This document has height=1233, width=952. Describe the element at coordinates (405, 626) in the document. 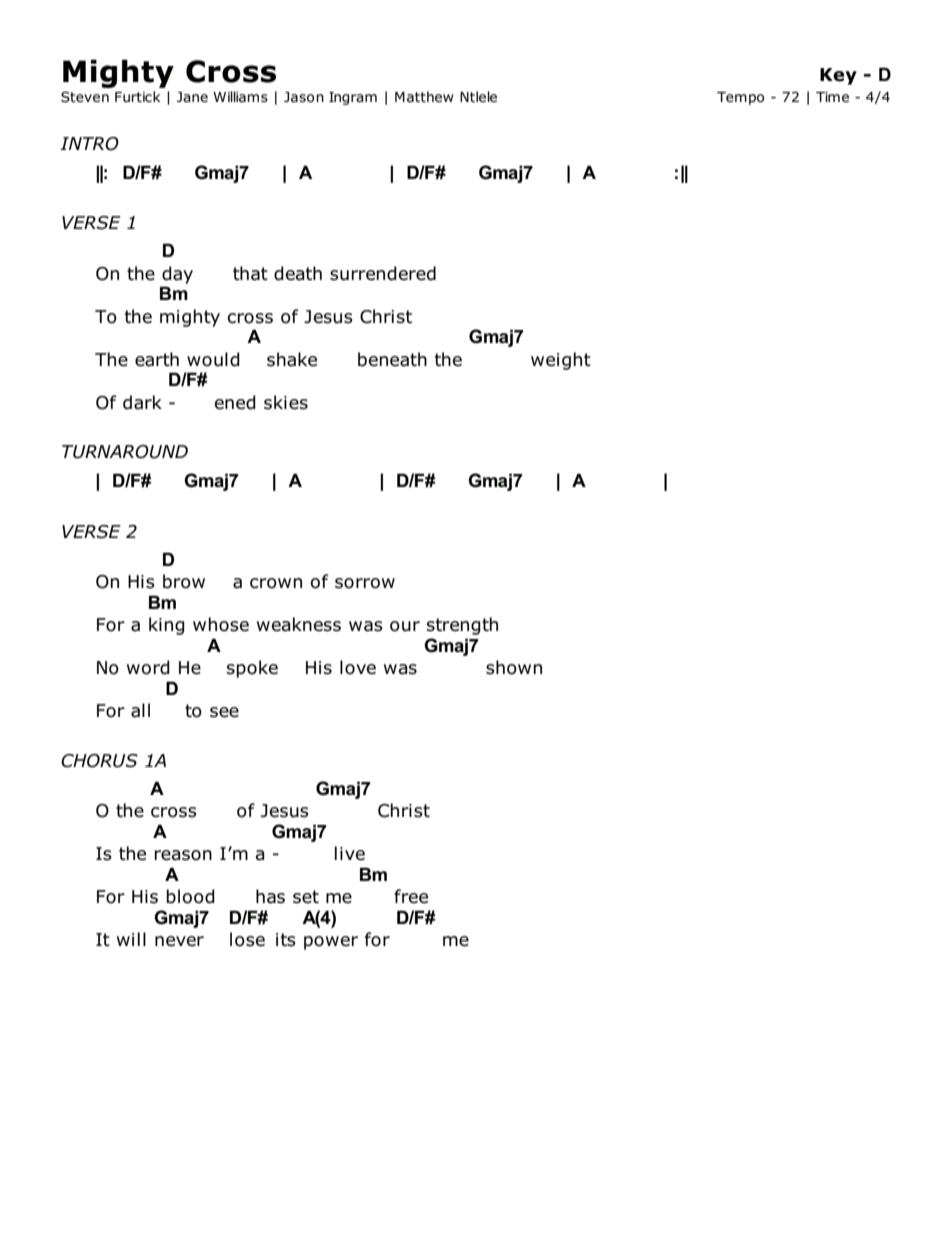

I see `our` at that location.
